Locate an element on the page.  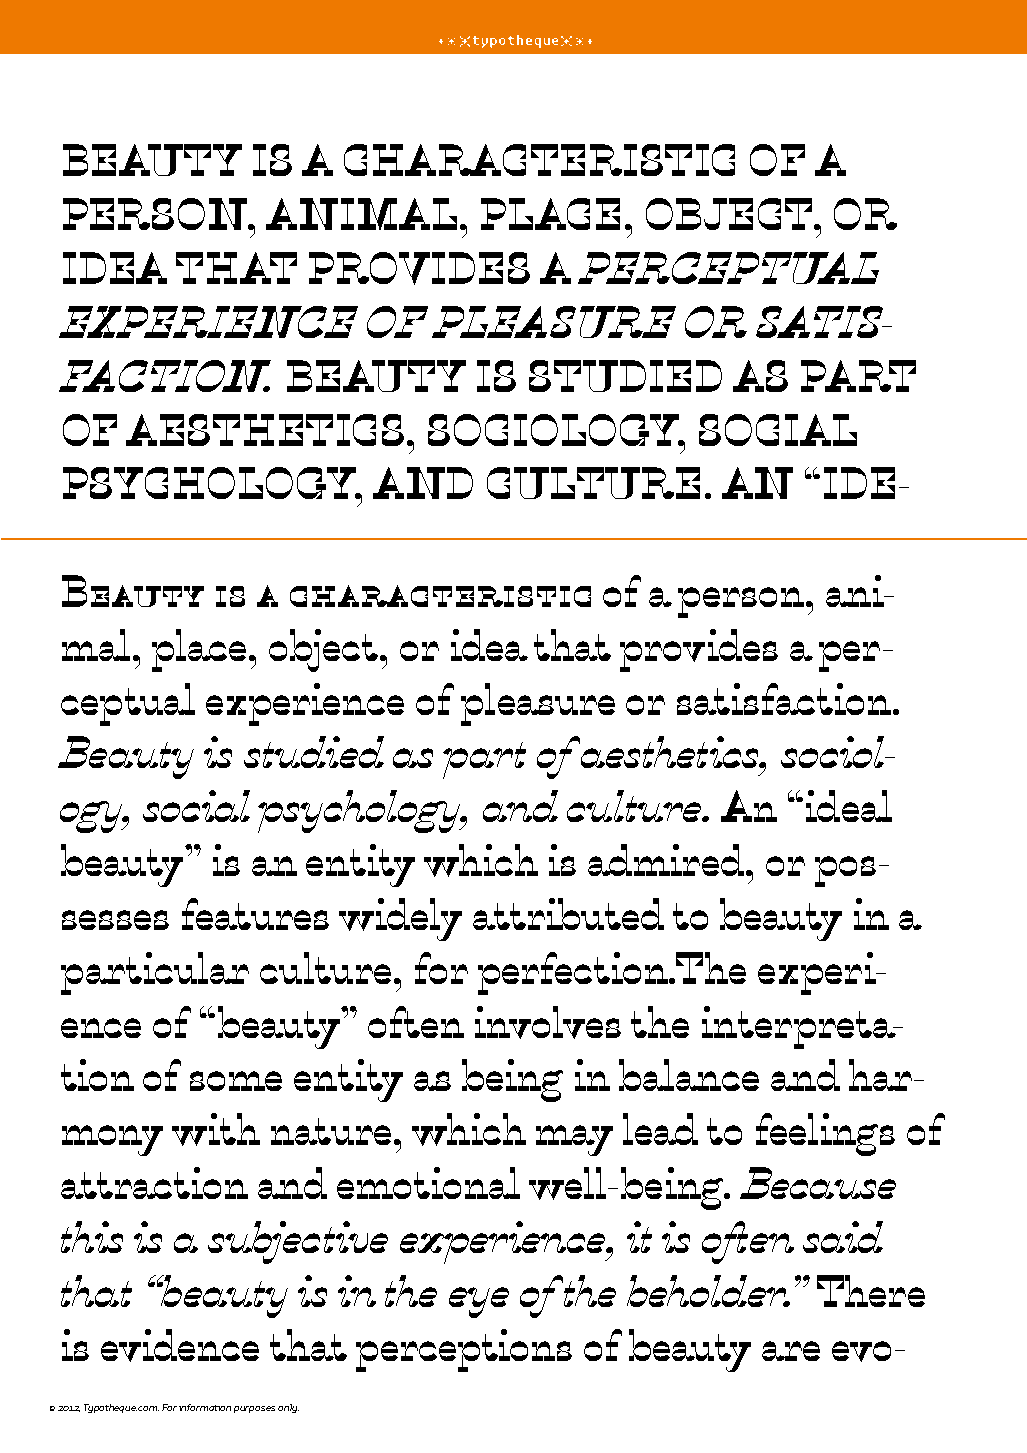
purposes is located at coordinates (254, 1409).
